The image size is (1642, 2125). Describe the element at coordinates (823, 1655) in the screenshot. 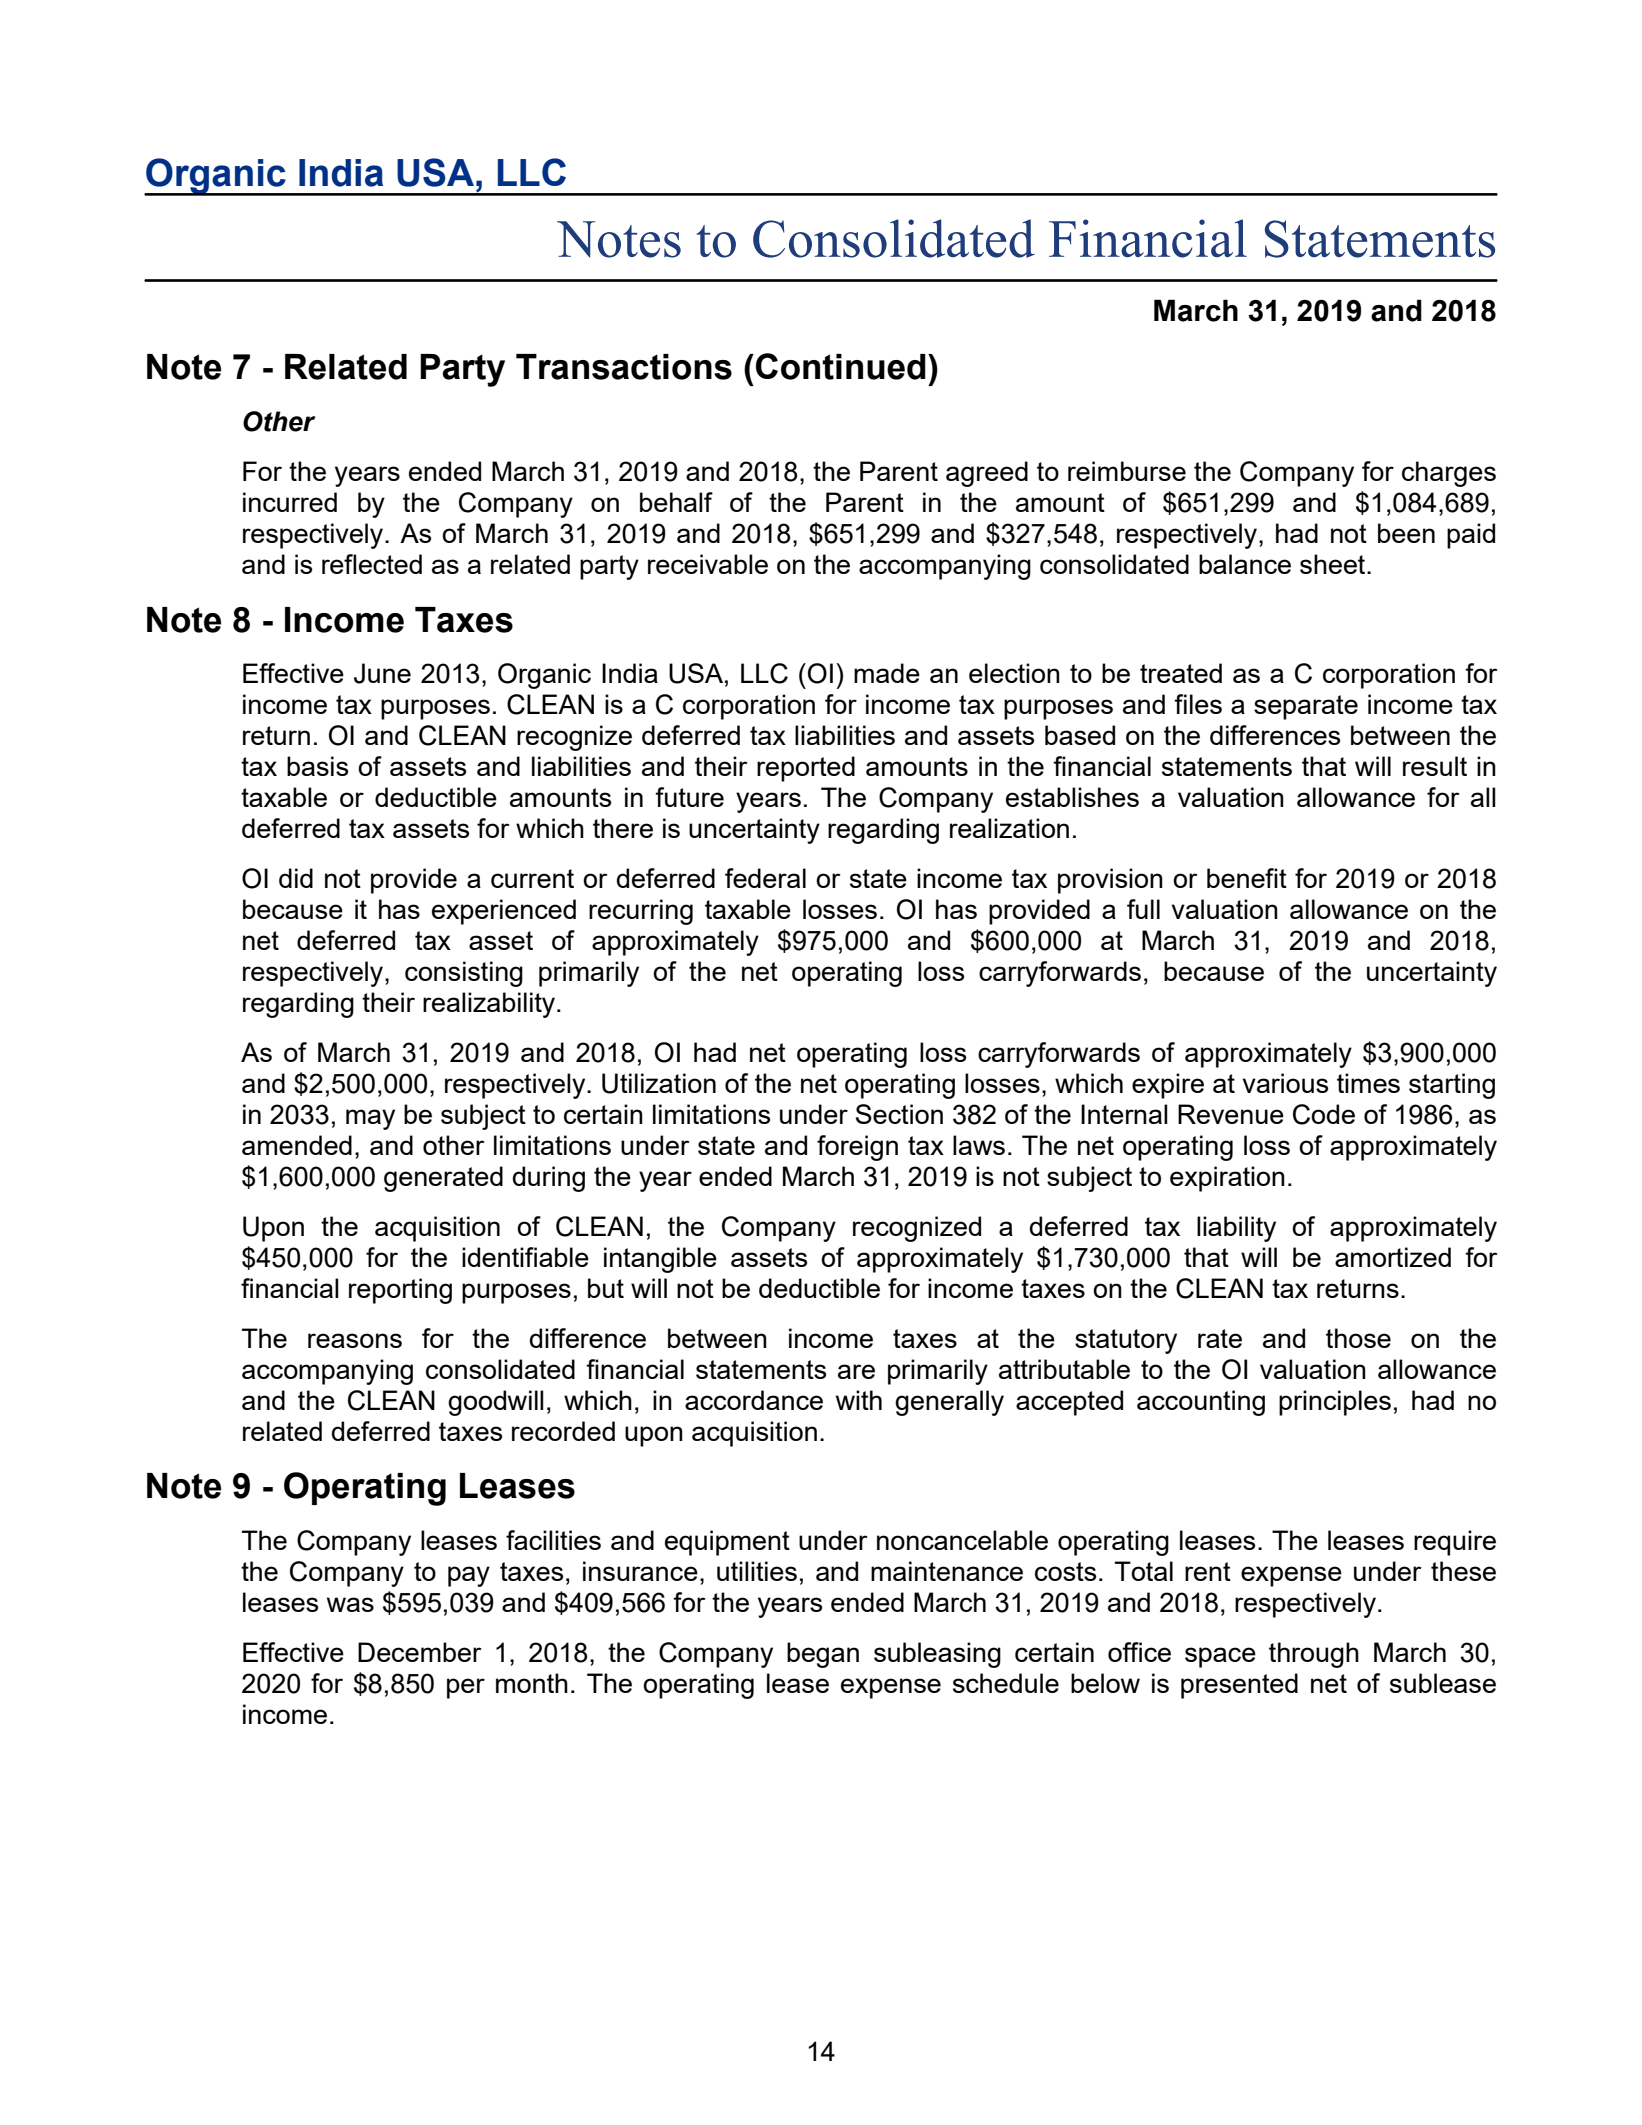

I see `began` at that location.
